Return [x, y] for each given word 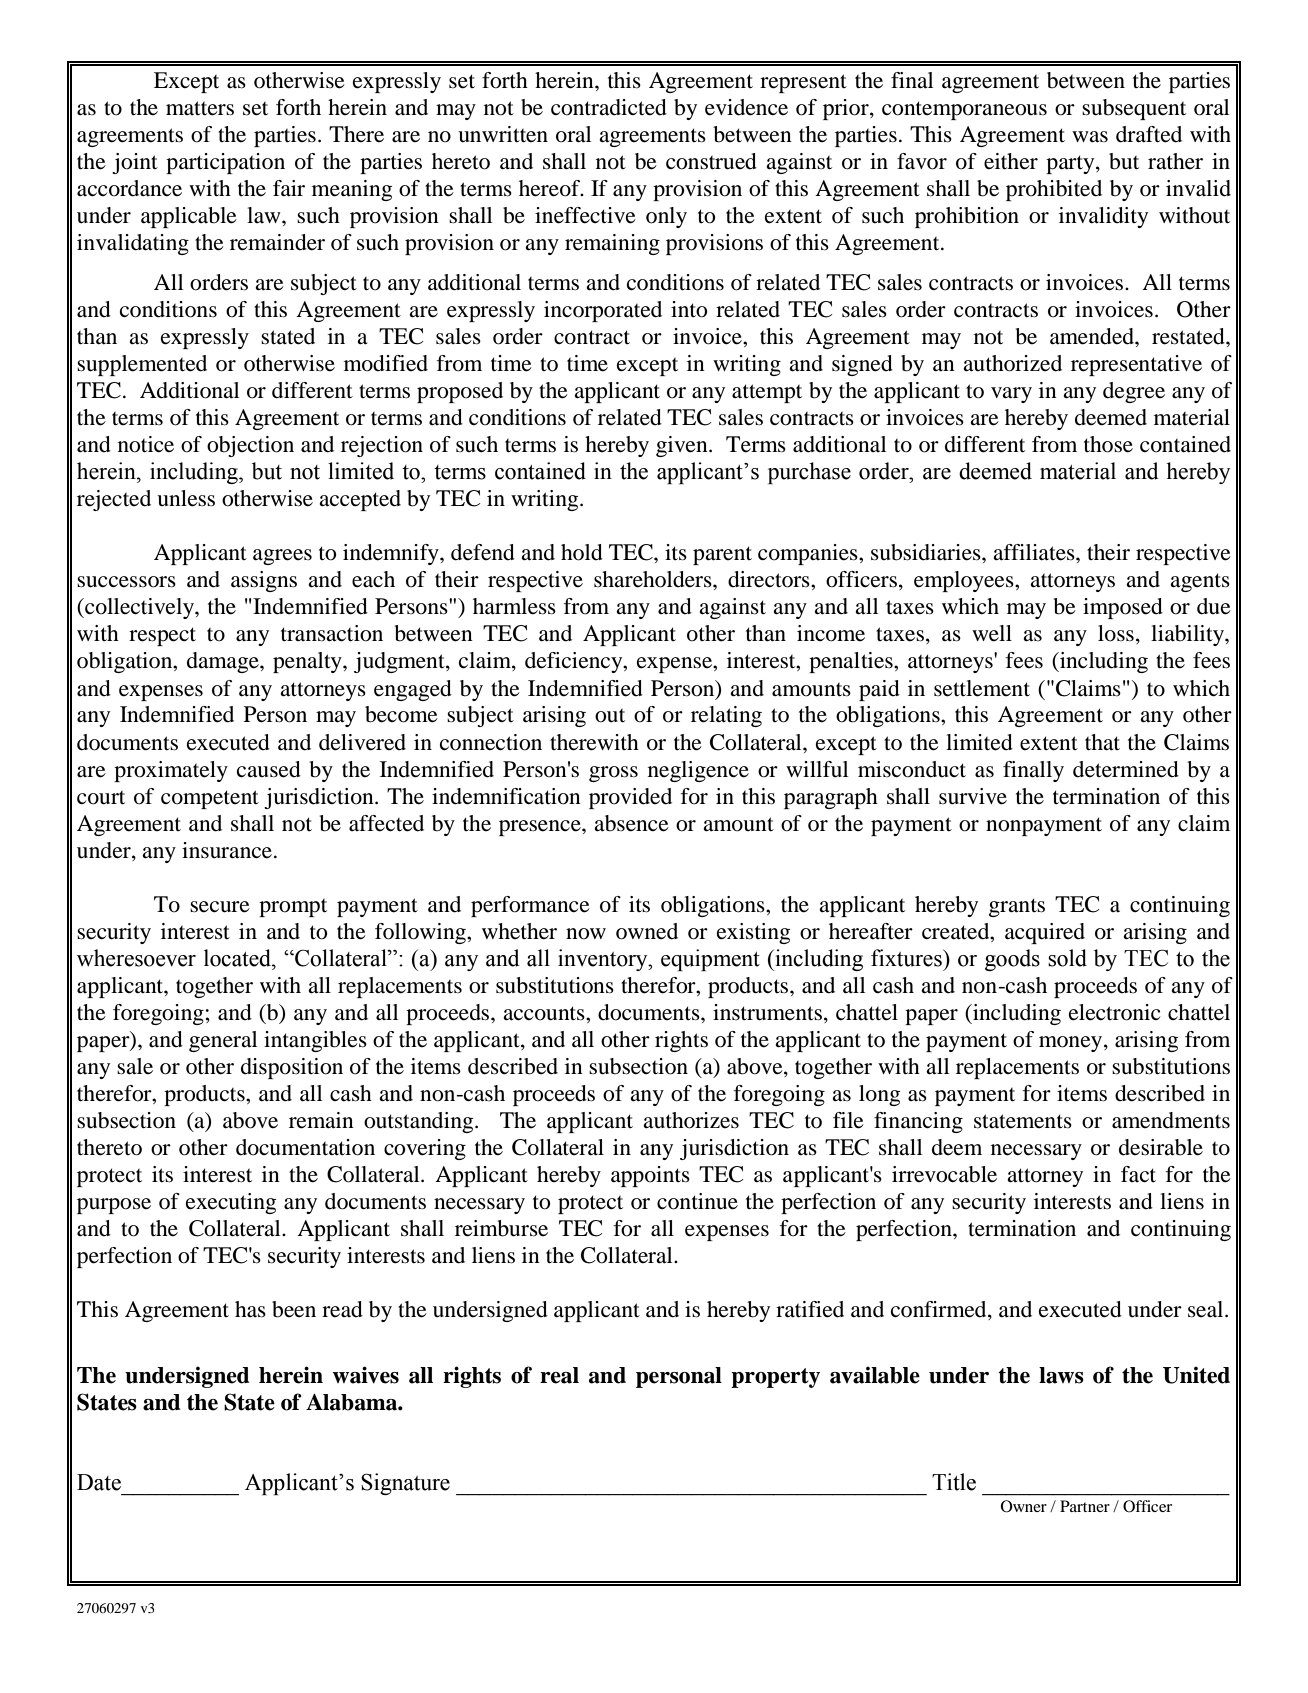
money [1072, 1044]
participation [225, 163]
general [223, 1041]
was [1090, 137]
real [559, 1375]
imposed [1123, 608]
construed [711, 161]
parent [722, 555]
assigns [264, 581]
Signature [405, 1484]
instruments [769, 1013]
